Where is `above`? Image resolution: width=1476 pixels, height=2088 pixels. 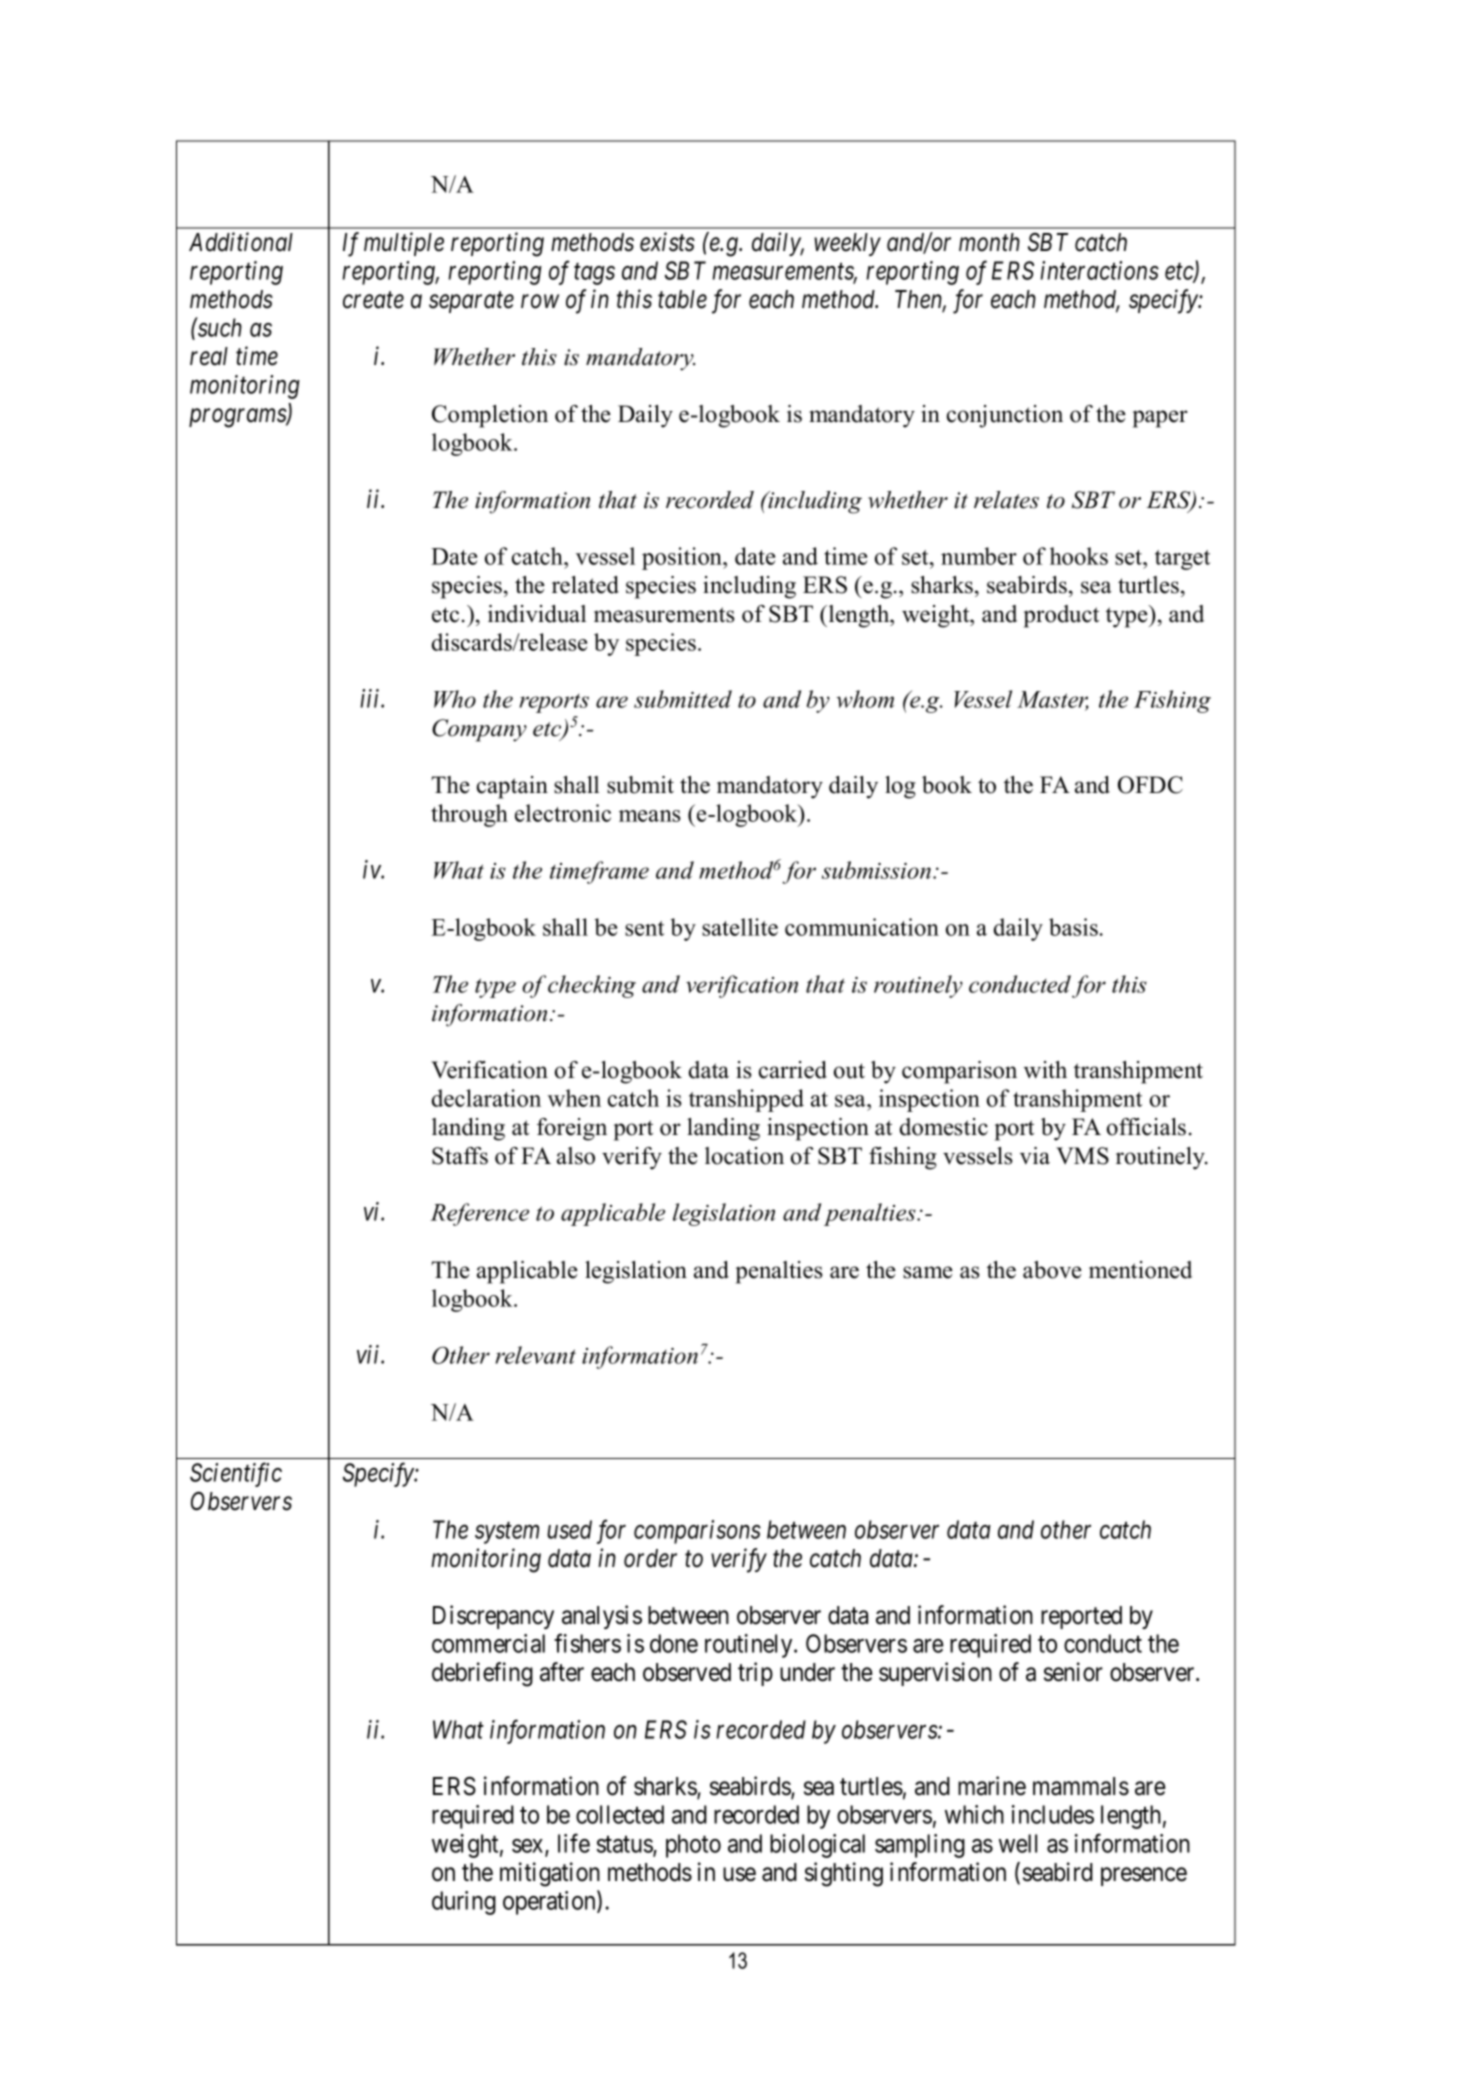 above is located at coordinates (1052, 1270).
